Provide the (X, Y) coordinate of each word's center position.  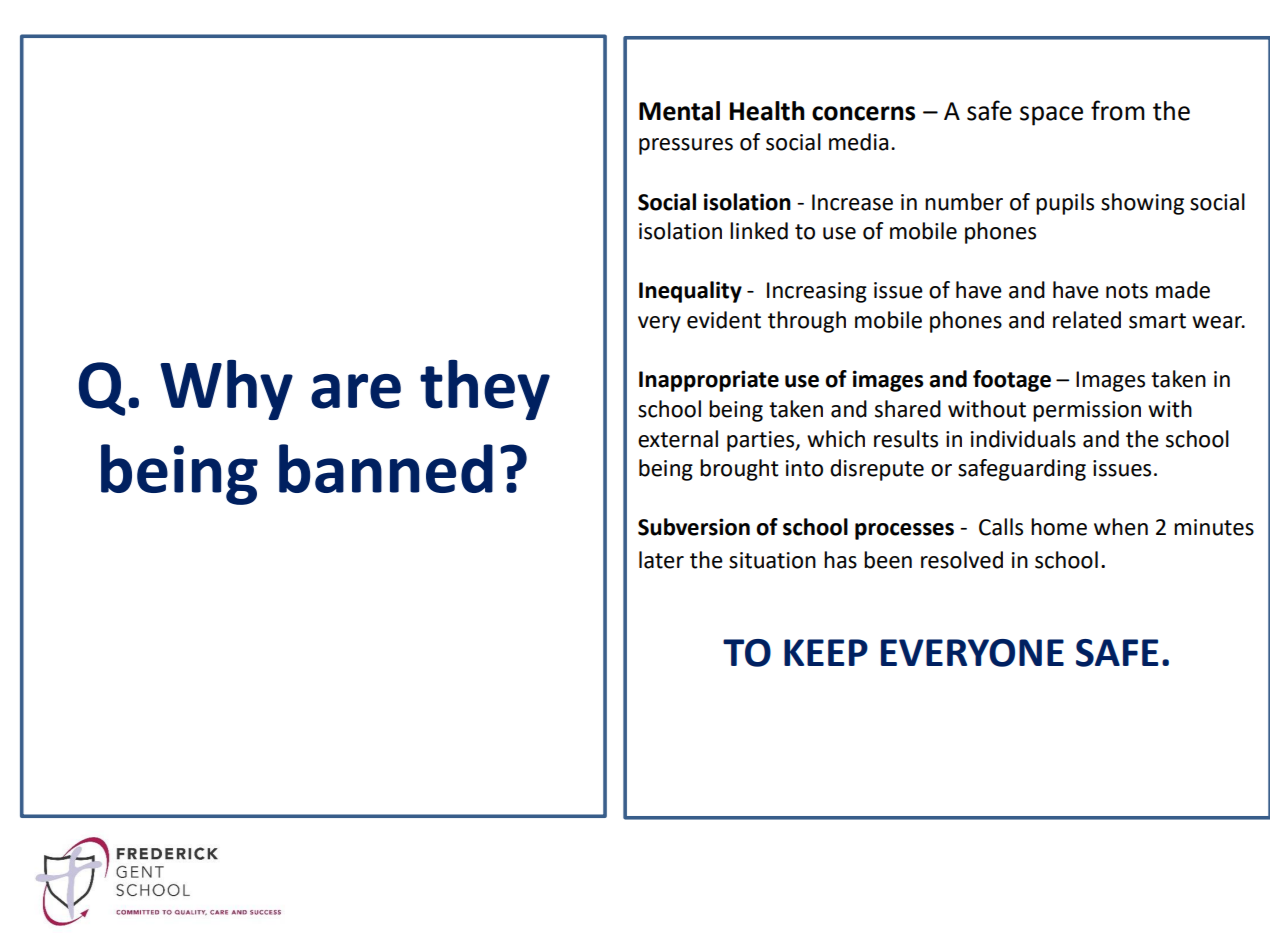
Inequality (690, 292)
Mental (679, 111)
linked (759, 231)
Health (767, 111)
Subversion (694, 527)
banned (386, 468)
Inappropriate (709, 381)
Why (226, 390)
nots (1127, 291)
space (1051, 116)
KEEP (826, 652)
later (661, 560)
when (1121, 527)
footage (1012, 381)
